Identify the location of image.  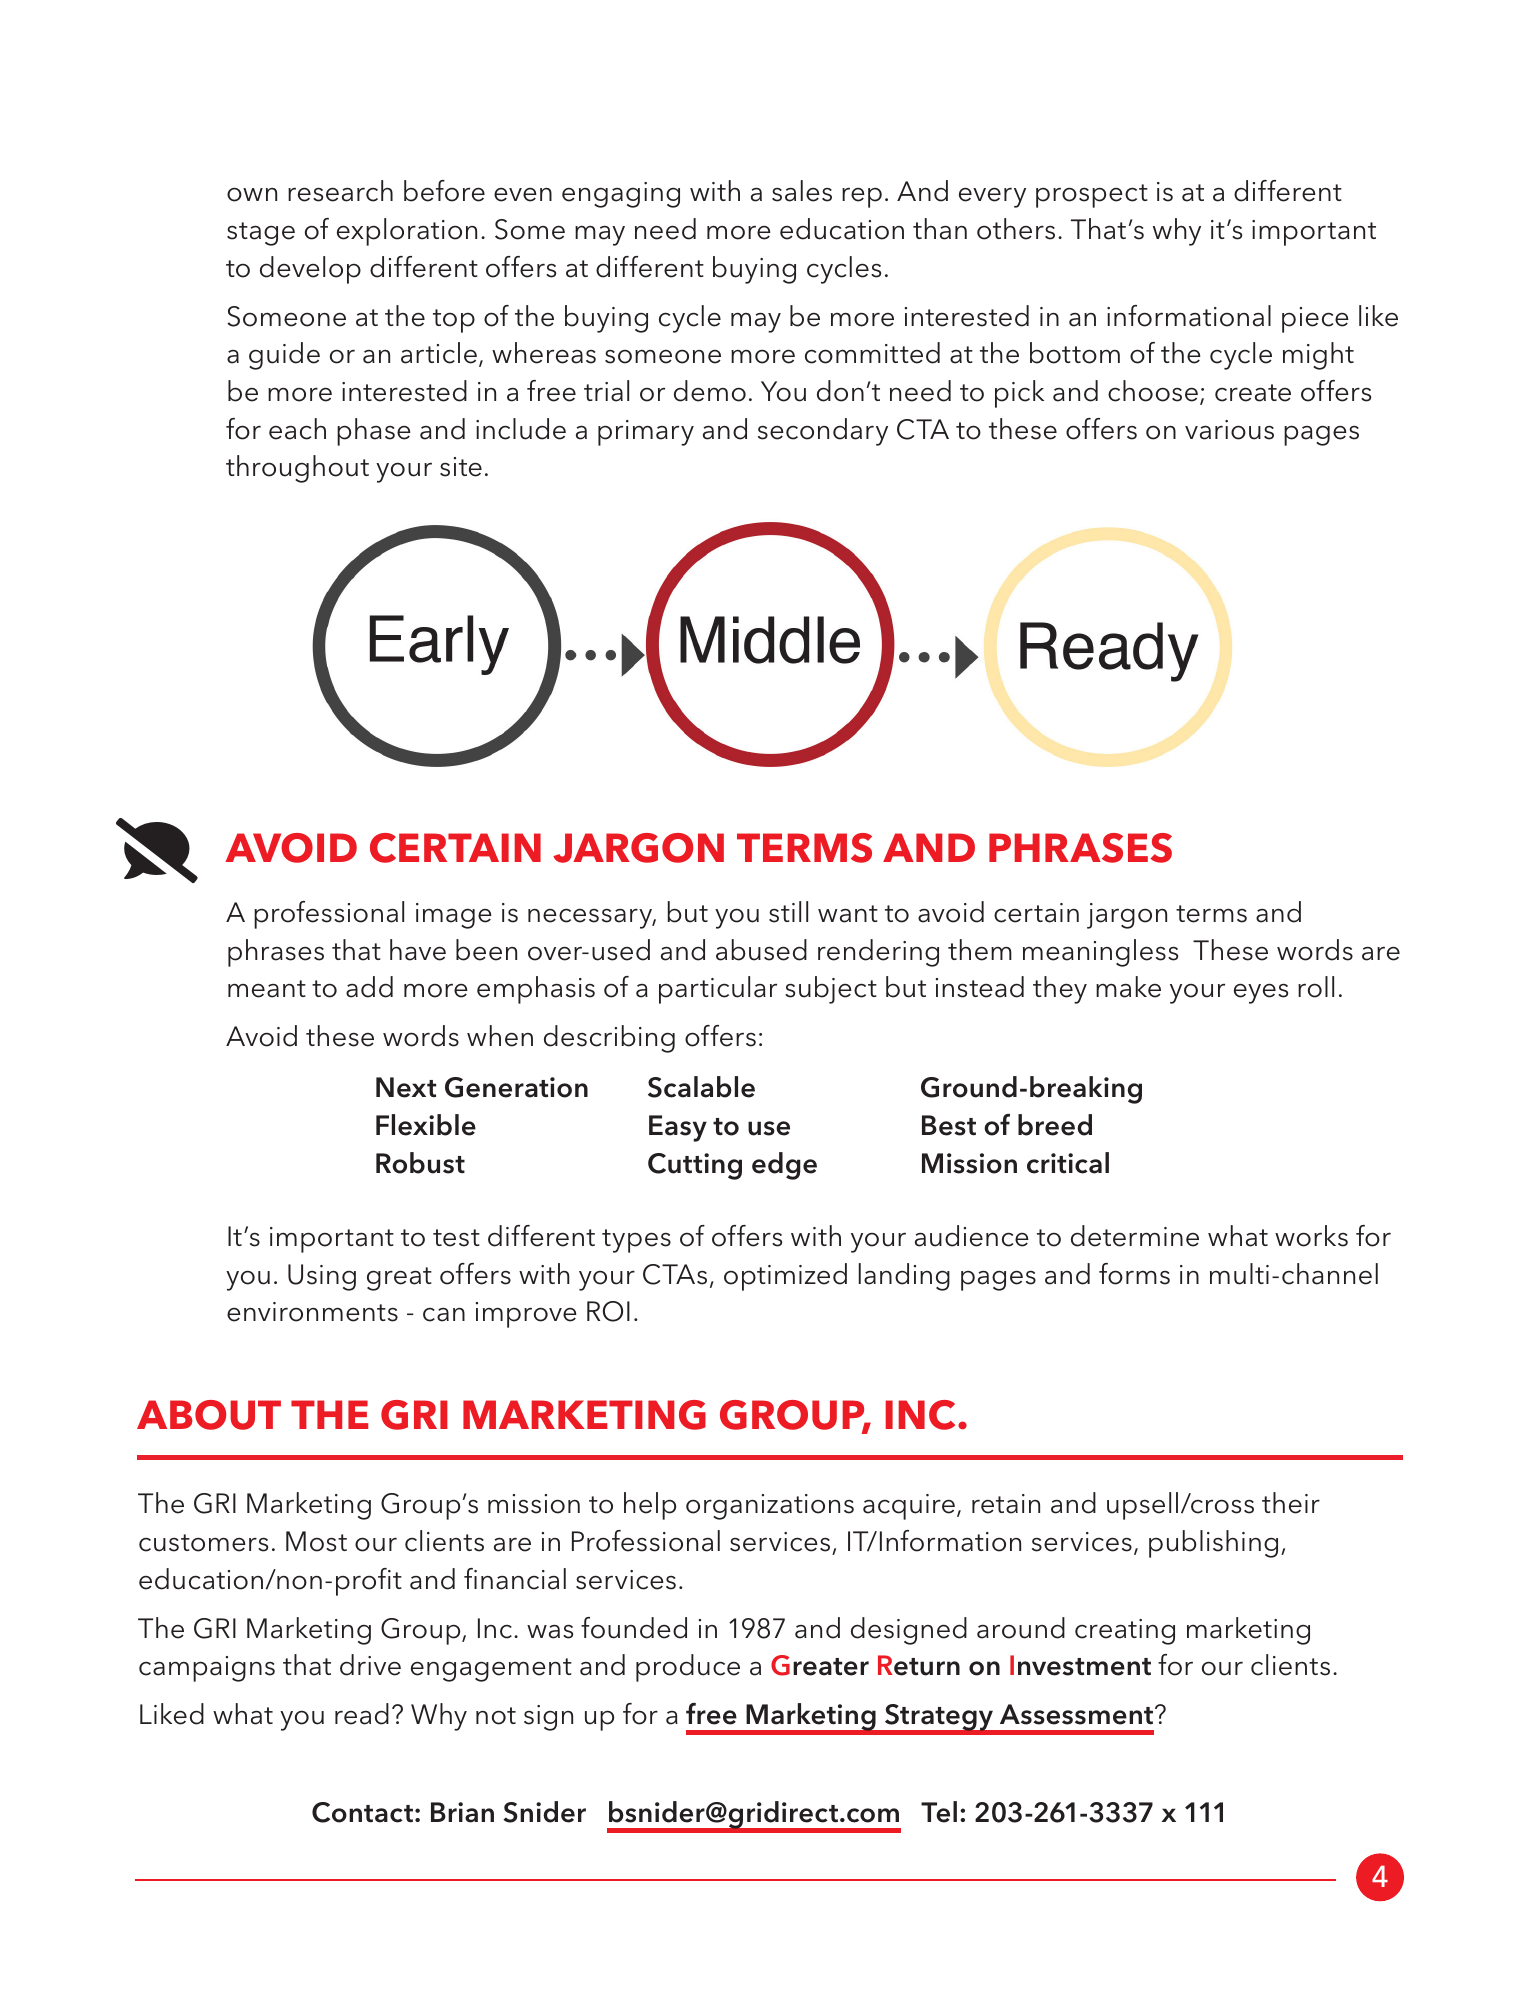
(454, 916).
